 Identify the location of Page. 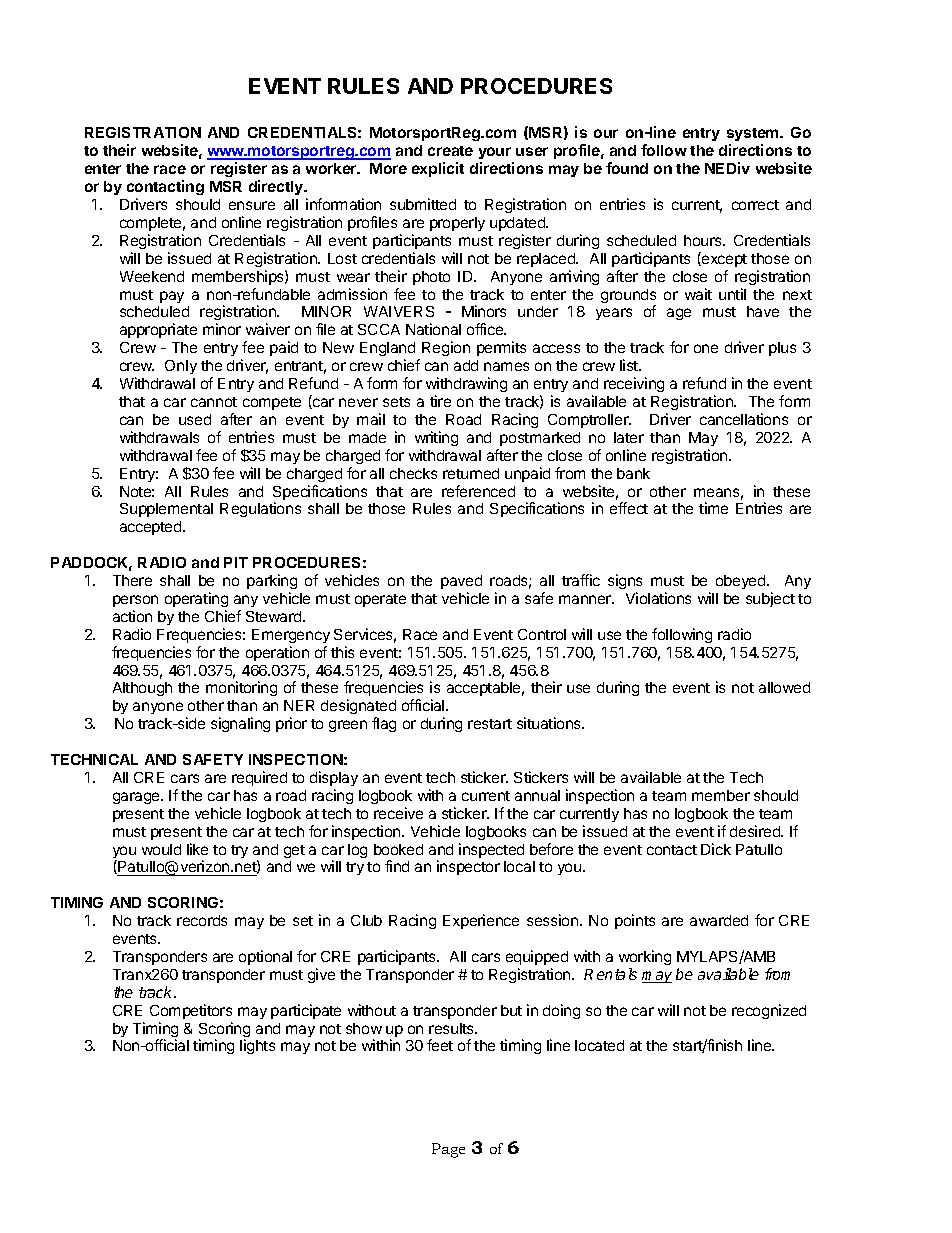
(448, 1150).
